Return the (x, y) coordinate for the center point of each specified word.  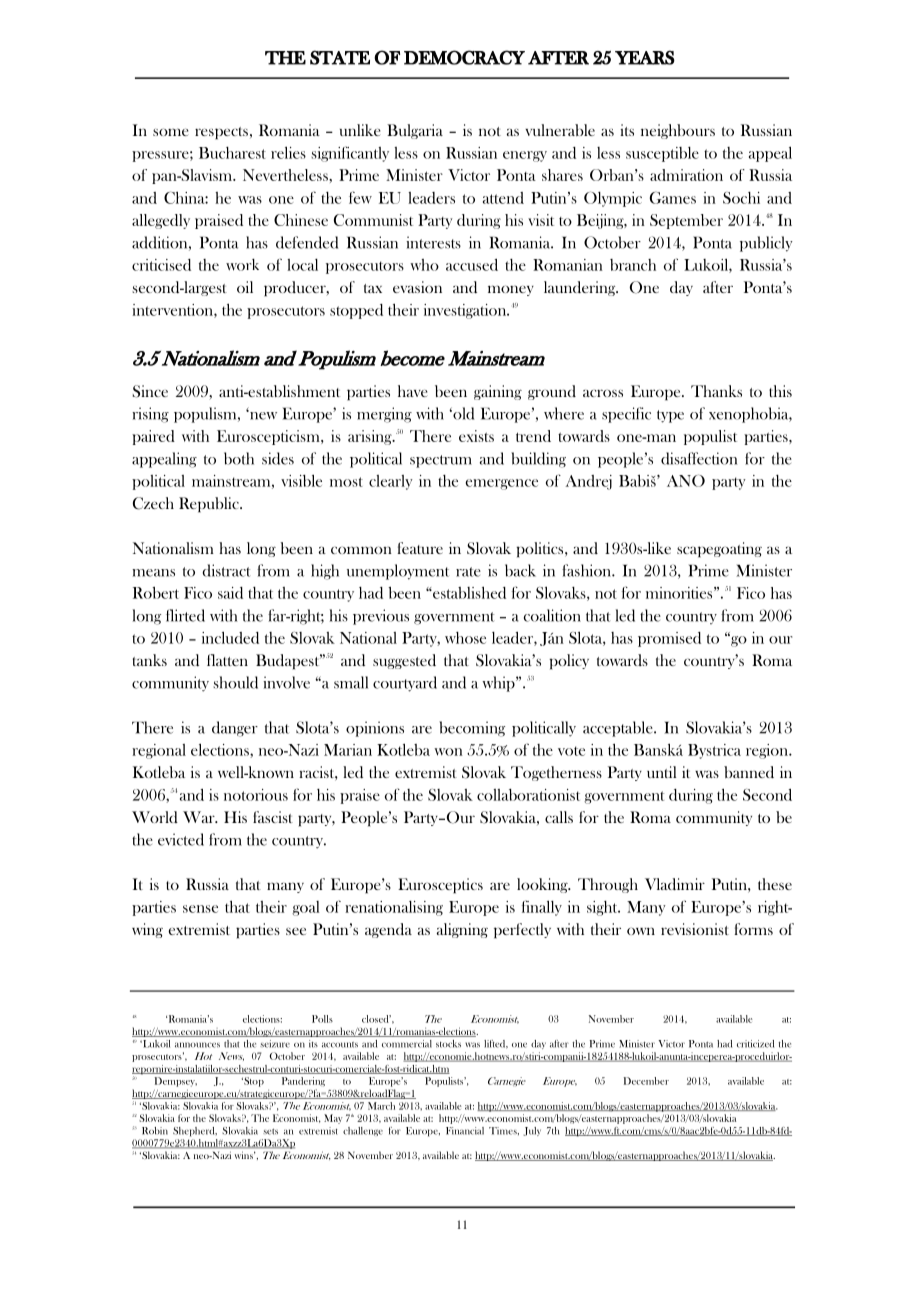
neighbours (678, 131)
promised (669, 639)
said (230, 593)
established (468, 592)
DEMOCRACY (464, 57)
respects (221, 133)
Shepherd (195, 1132)
